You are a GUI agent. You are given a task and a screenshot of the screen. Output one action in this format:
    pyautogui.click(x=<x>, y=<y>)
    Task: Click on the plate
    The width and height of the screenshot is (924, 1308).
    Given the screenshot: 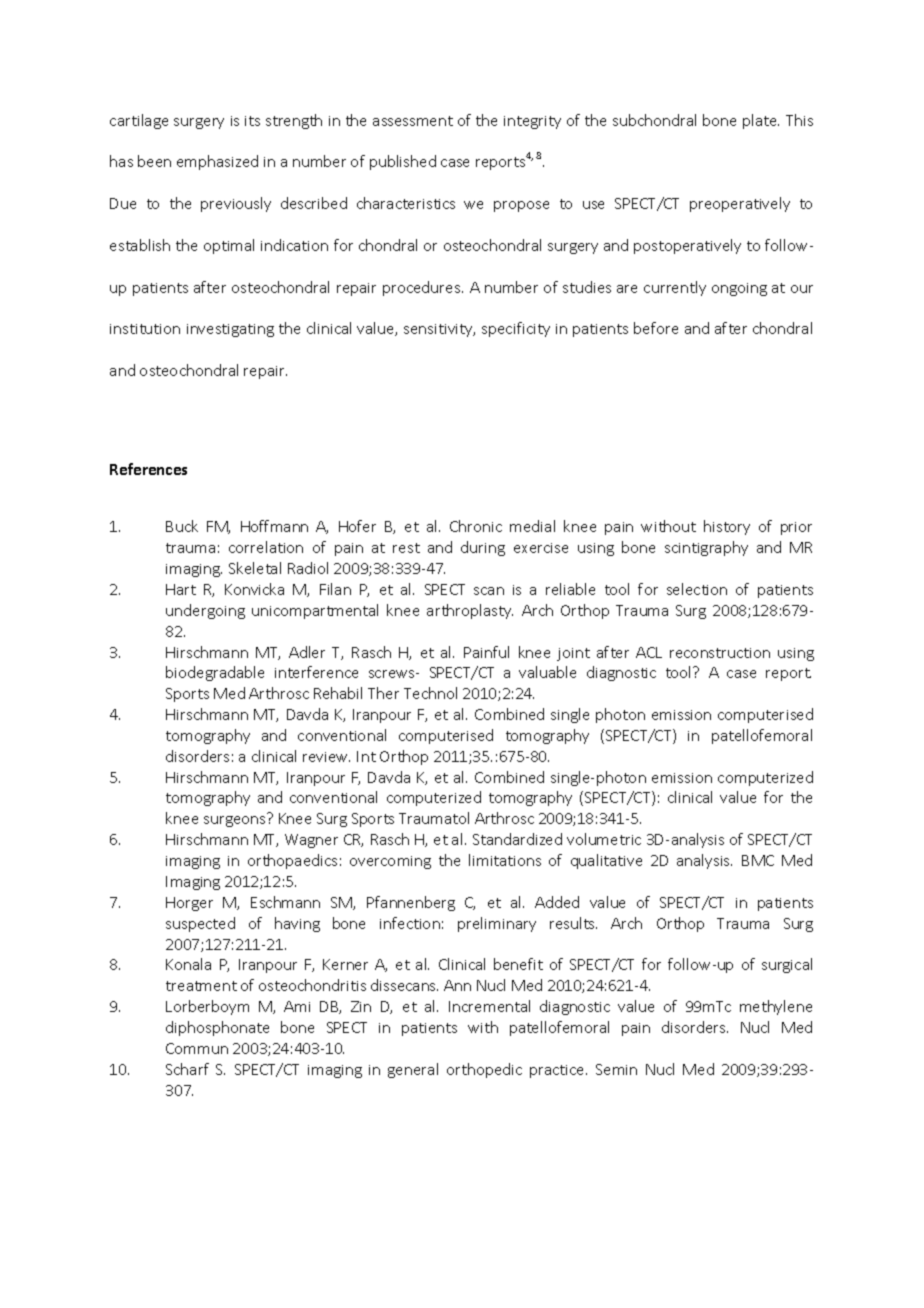 What is the action you would take?
    pyautogui.click(x=761, y=121)
